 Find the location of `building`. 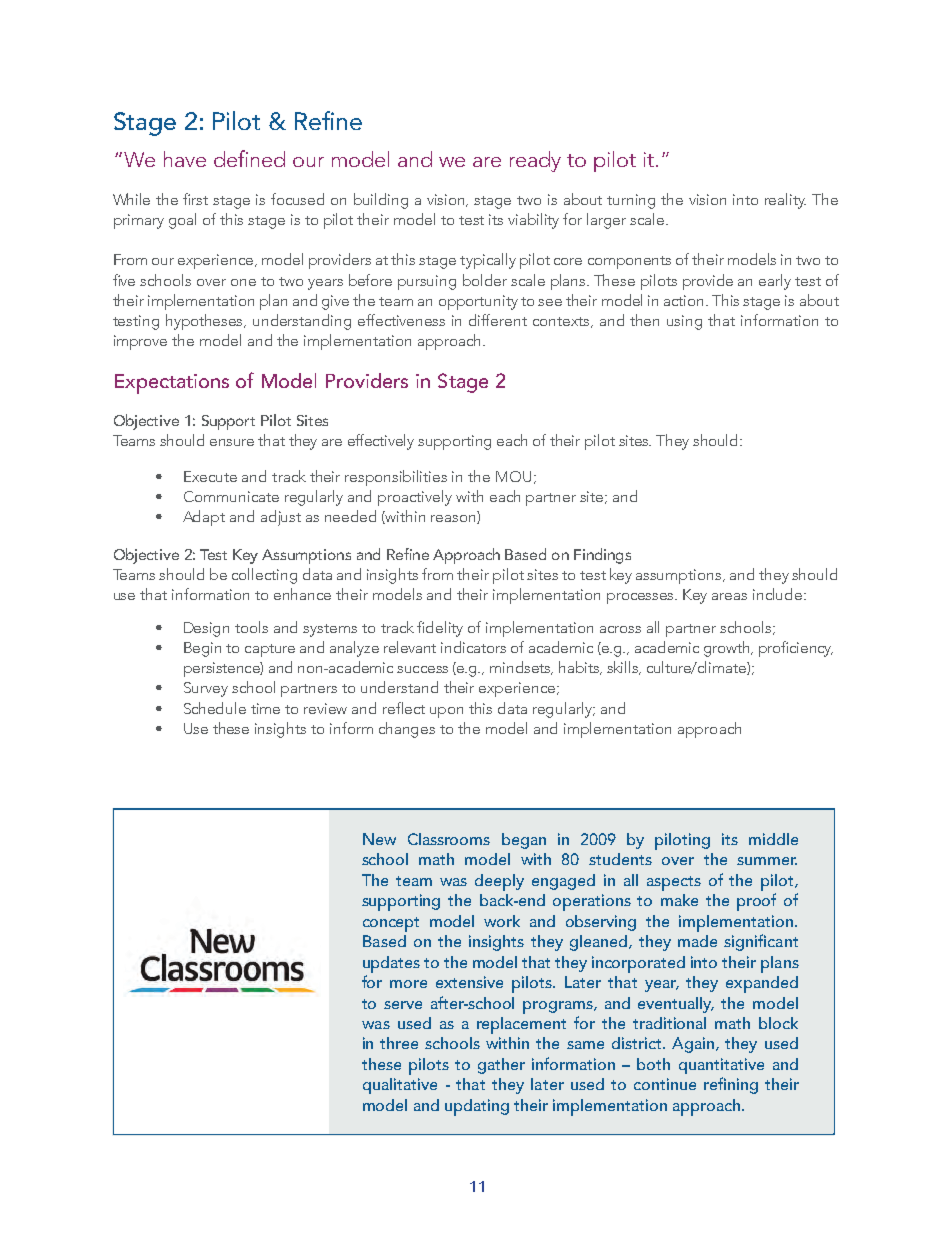

building is located at coordinates (381, 201).
